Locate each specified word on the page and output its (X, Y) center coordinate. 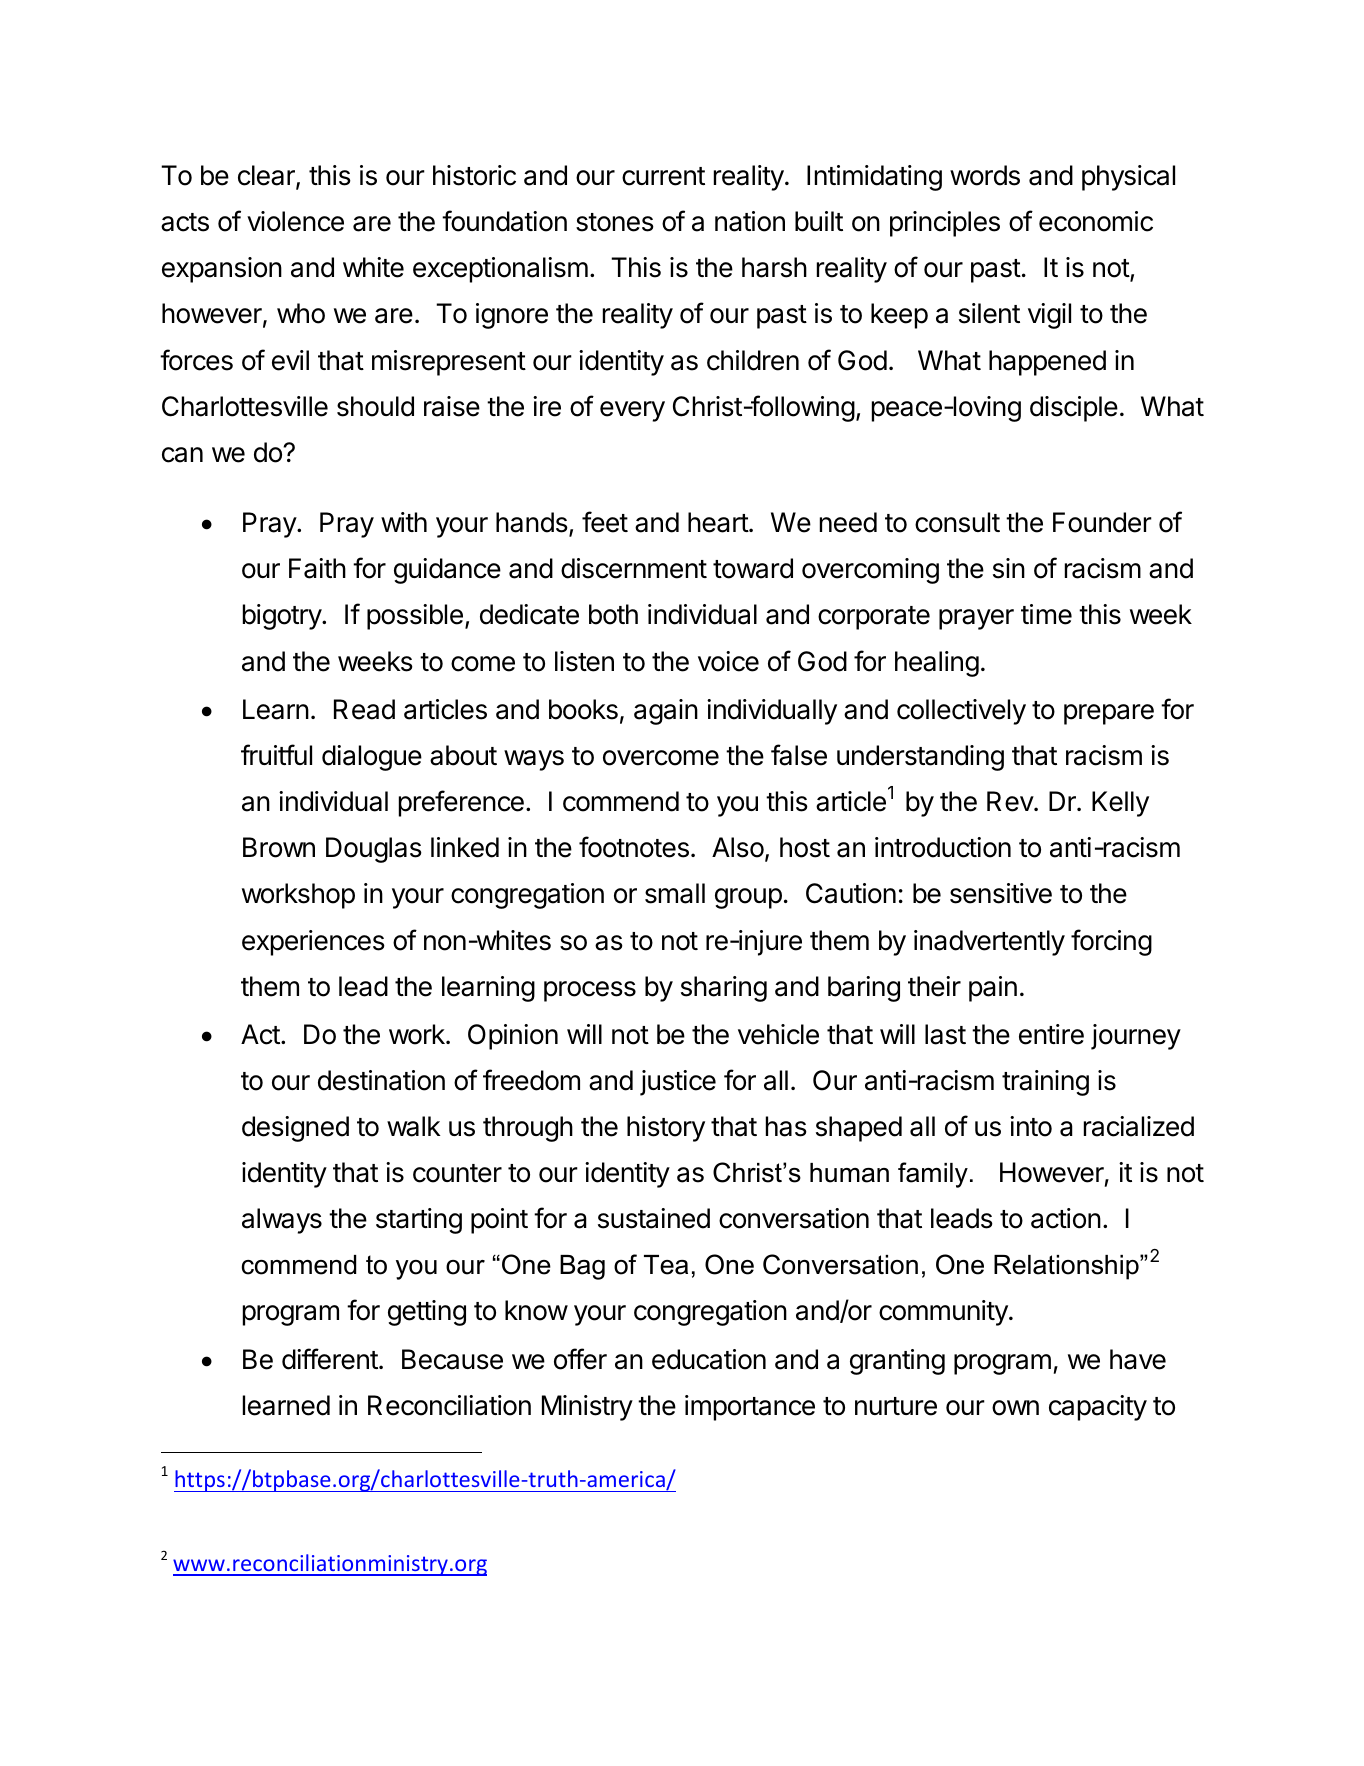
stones (615, 222)
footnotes (634, 847)
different (330, 1359)
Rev (1011, 801)
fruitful (276, 754)
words (985, 175)
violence (295, 221)
